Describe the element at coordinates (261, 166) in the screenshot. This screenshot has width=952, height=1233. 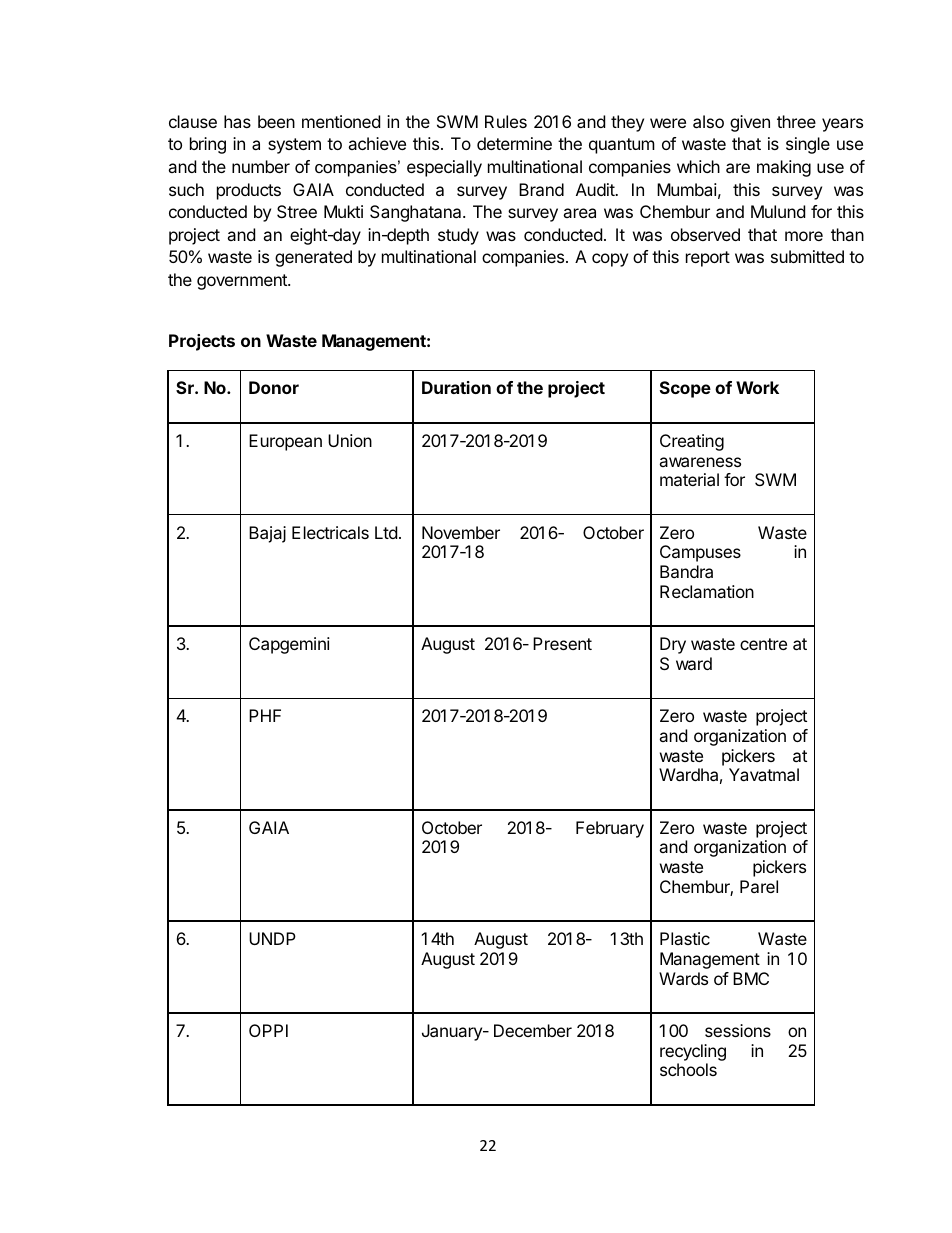
I see `number` at that location.
